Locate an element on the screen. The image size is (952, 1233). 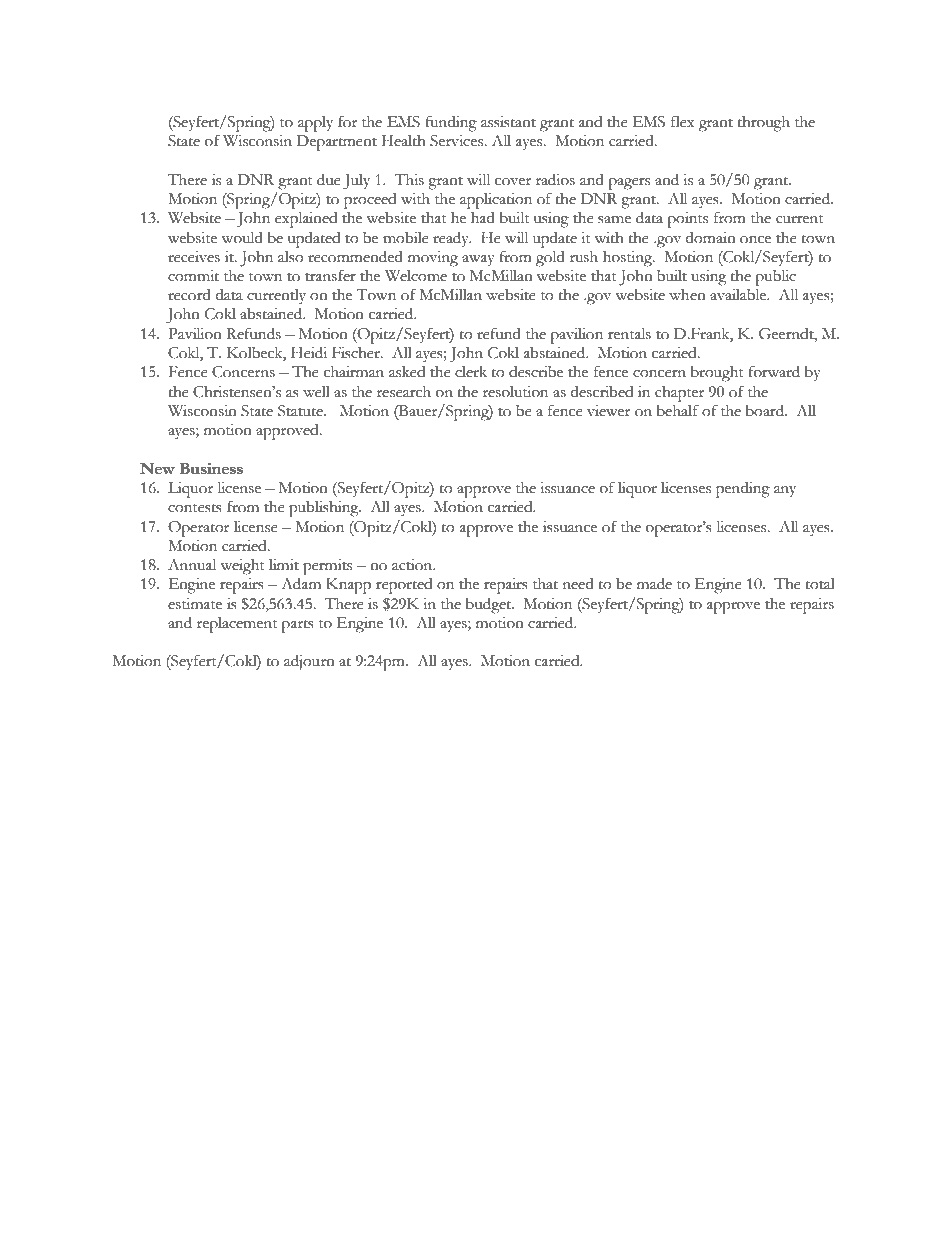
Business is located at coordinates (211, 469).
